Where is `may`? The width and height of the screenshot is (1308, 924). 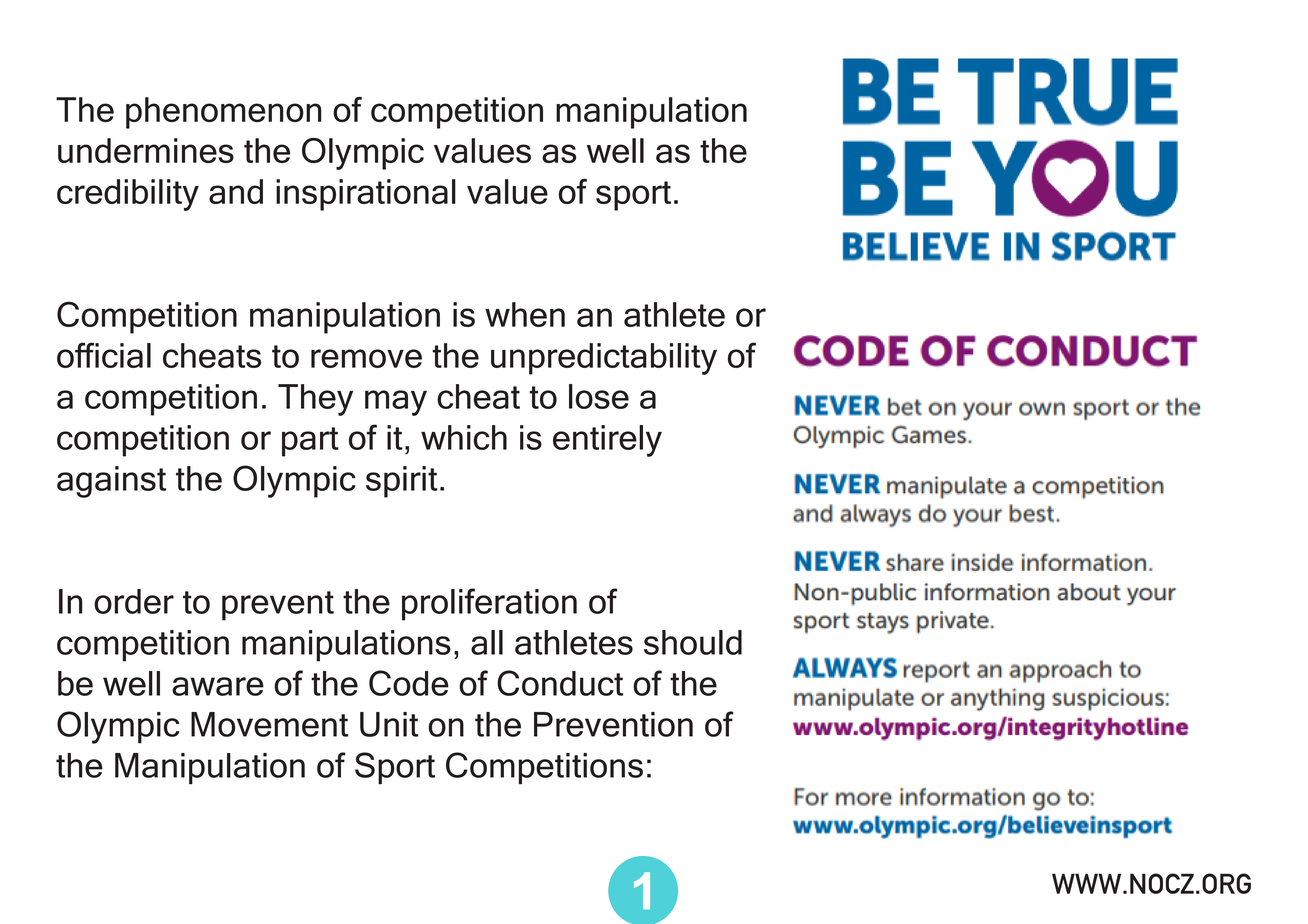
may is located at coordinates (396, 403).
